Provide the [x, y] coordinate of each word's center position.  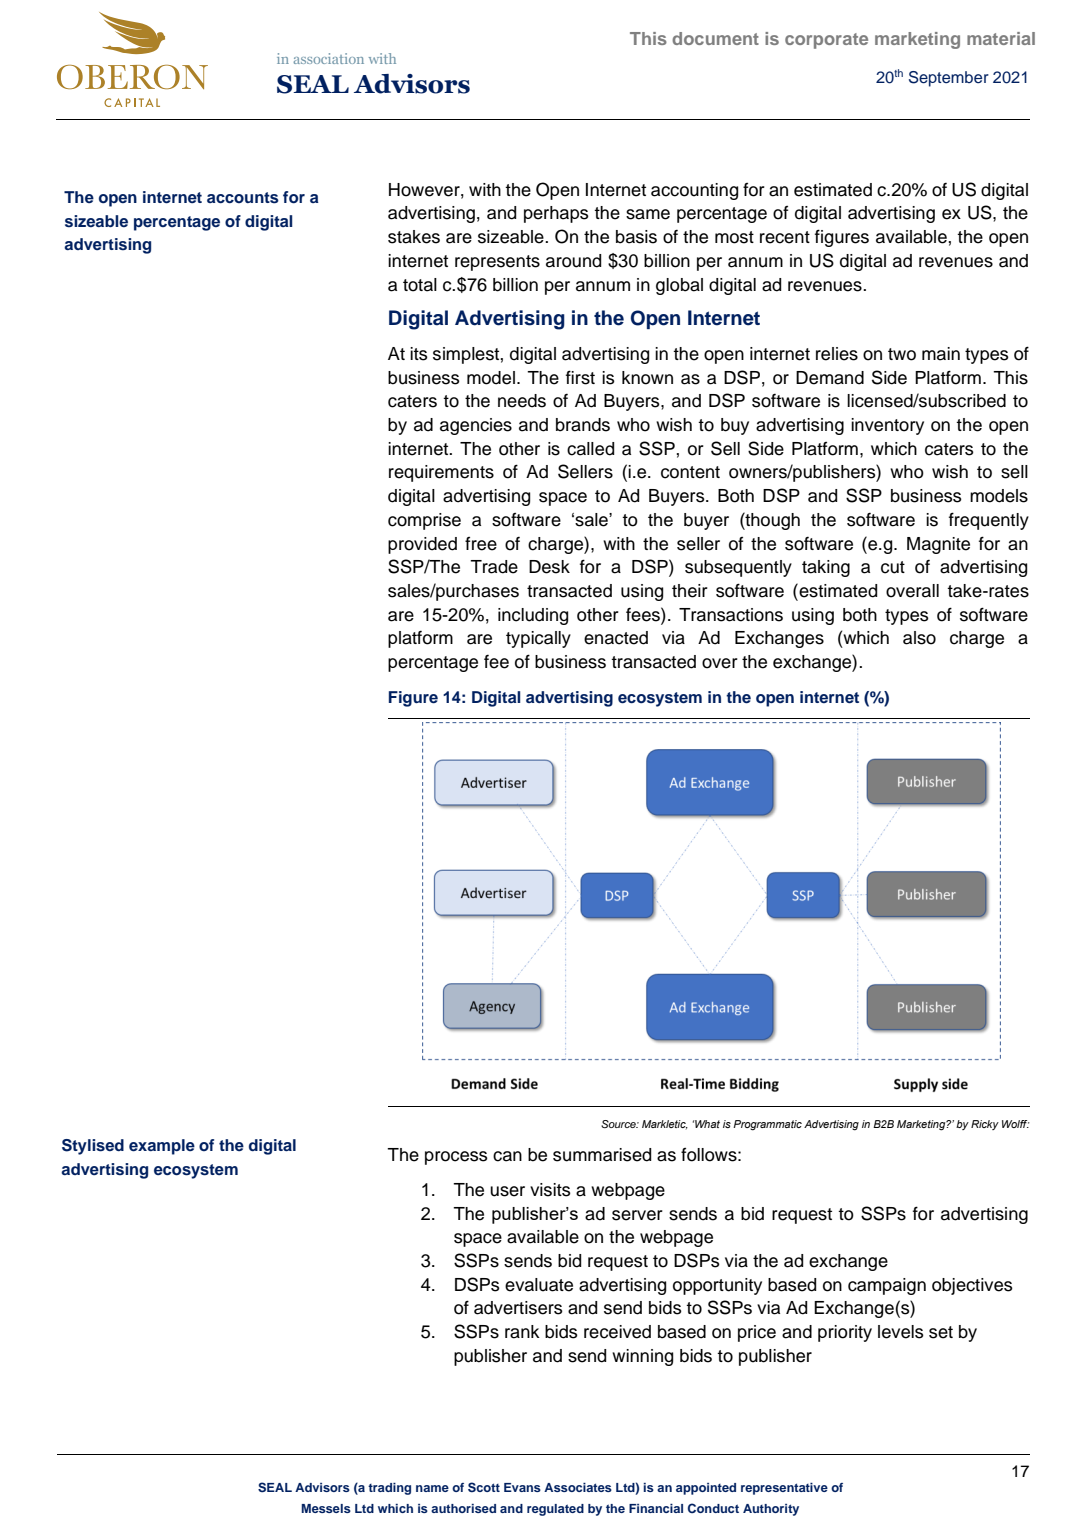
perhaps [556, 214]
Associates [578, 1487]
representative [784, 1489]
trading [389, 1489]
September [949, 79]
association [329, 58]
